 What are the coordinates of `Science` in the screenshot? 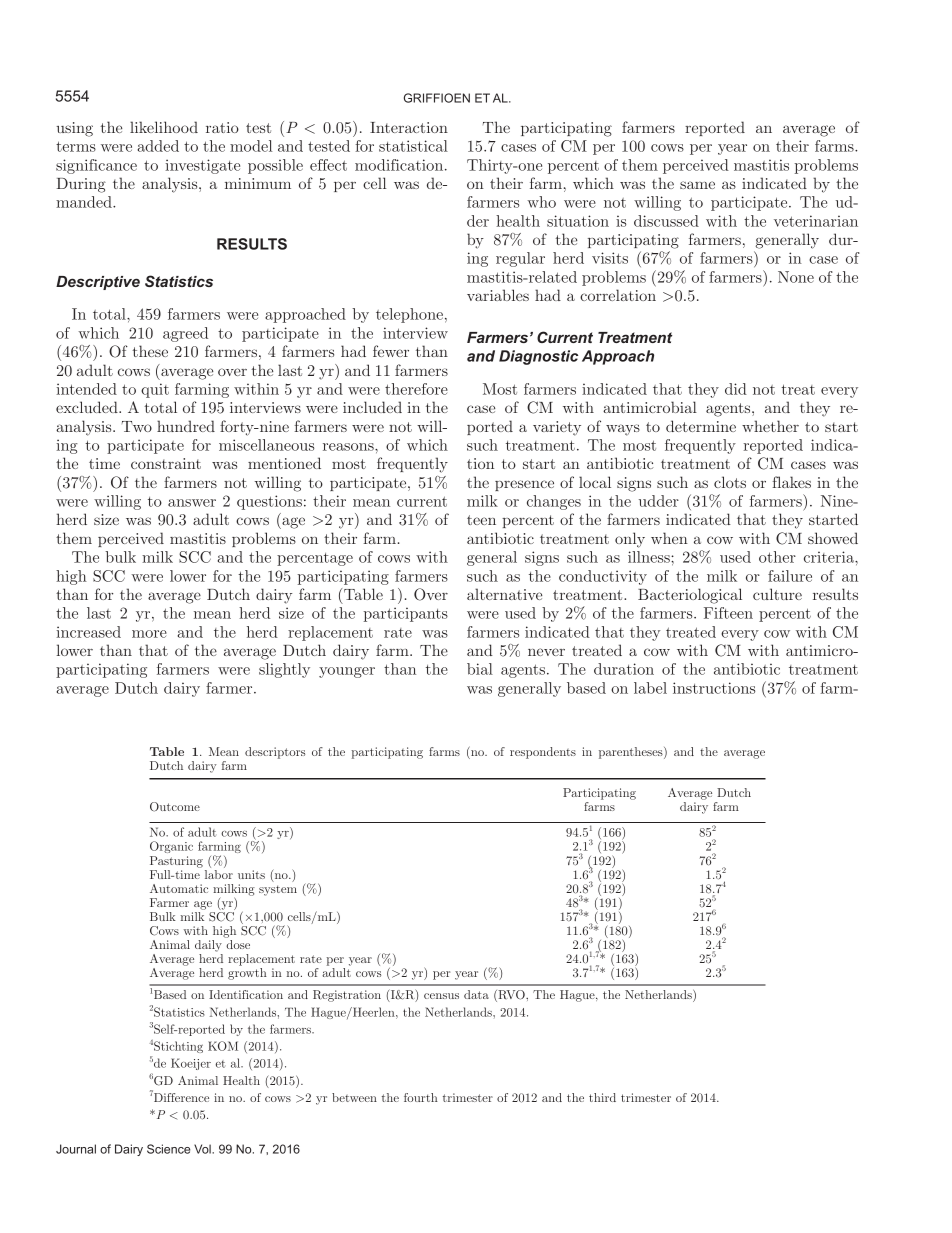 It's located at (168, 1149).
